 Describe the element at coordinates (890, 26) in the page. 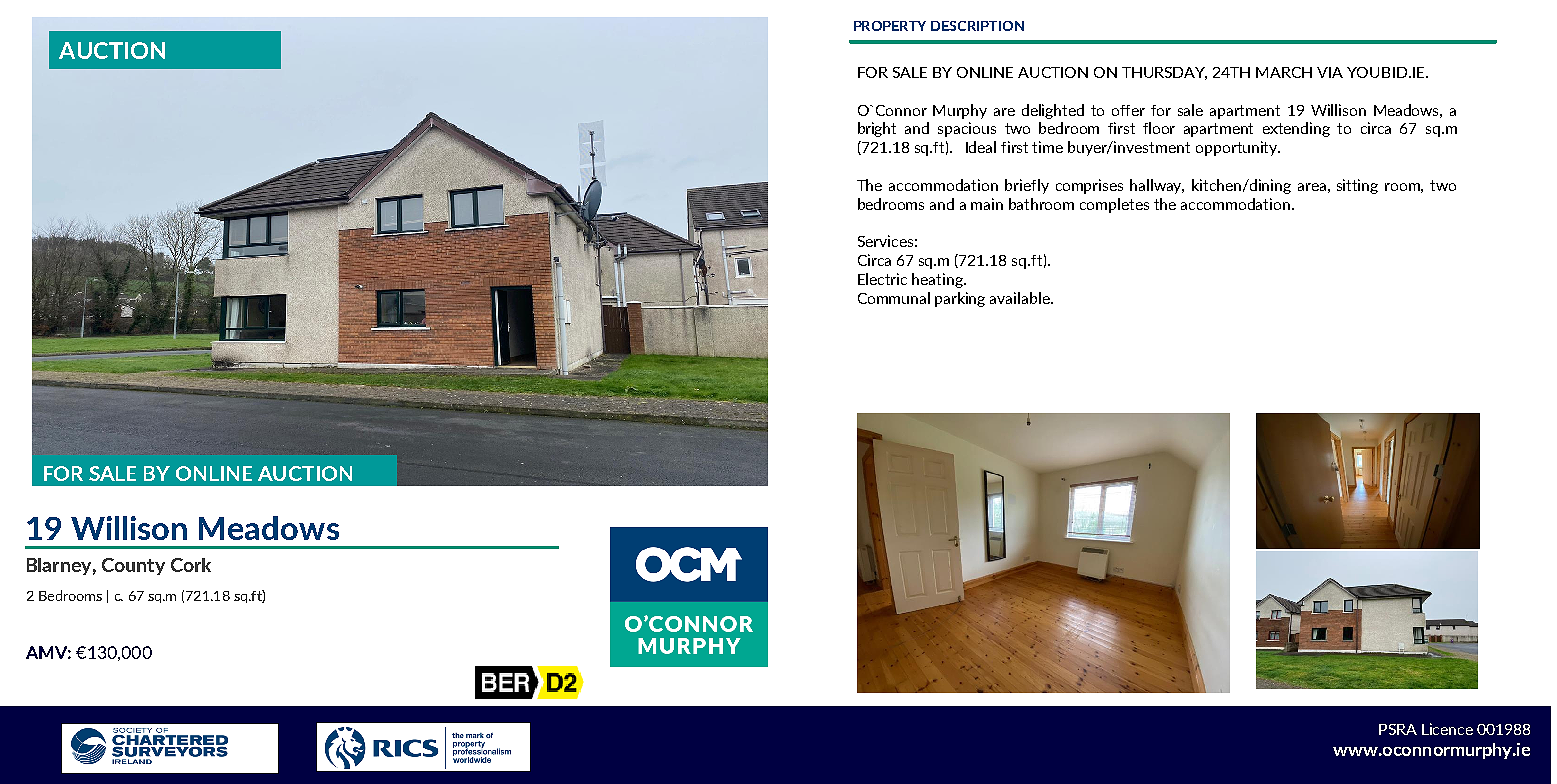

I see `PROPERTY` at that location.
